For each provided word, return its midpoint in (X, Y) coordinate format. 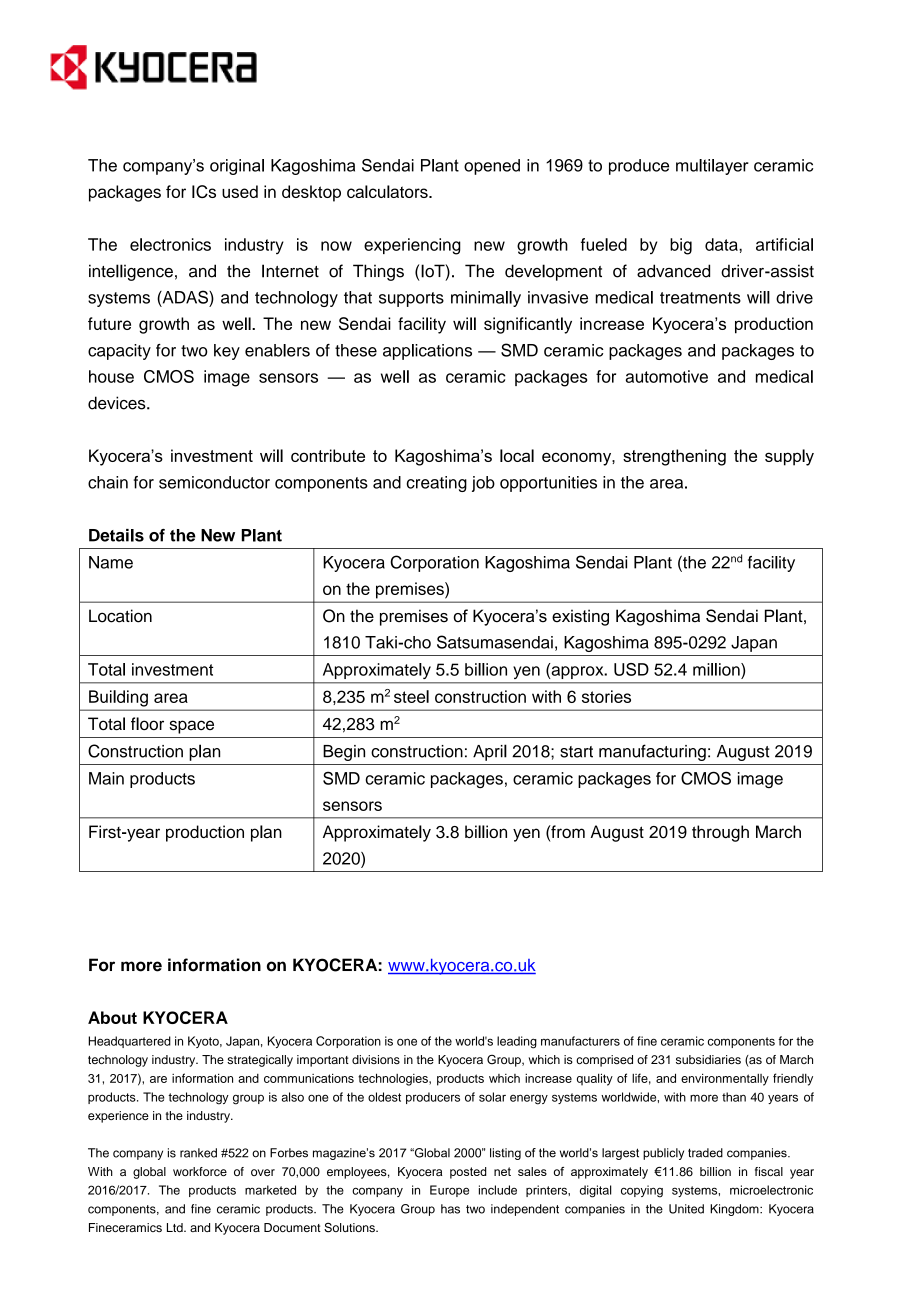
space (191, 727)
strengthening (674, 457)
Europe (449, 1191)
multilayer (712, 167)
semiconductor (214, 482)
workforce (200, 1171)
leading (517, 1042)
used (240, 191)
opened (492, 167)
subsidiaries (708, 1059)
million (717, 669)
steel (411, 696)
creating (437, 484)
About (112, 1017)
